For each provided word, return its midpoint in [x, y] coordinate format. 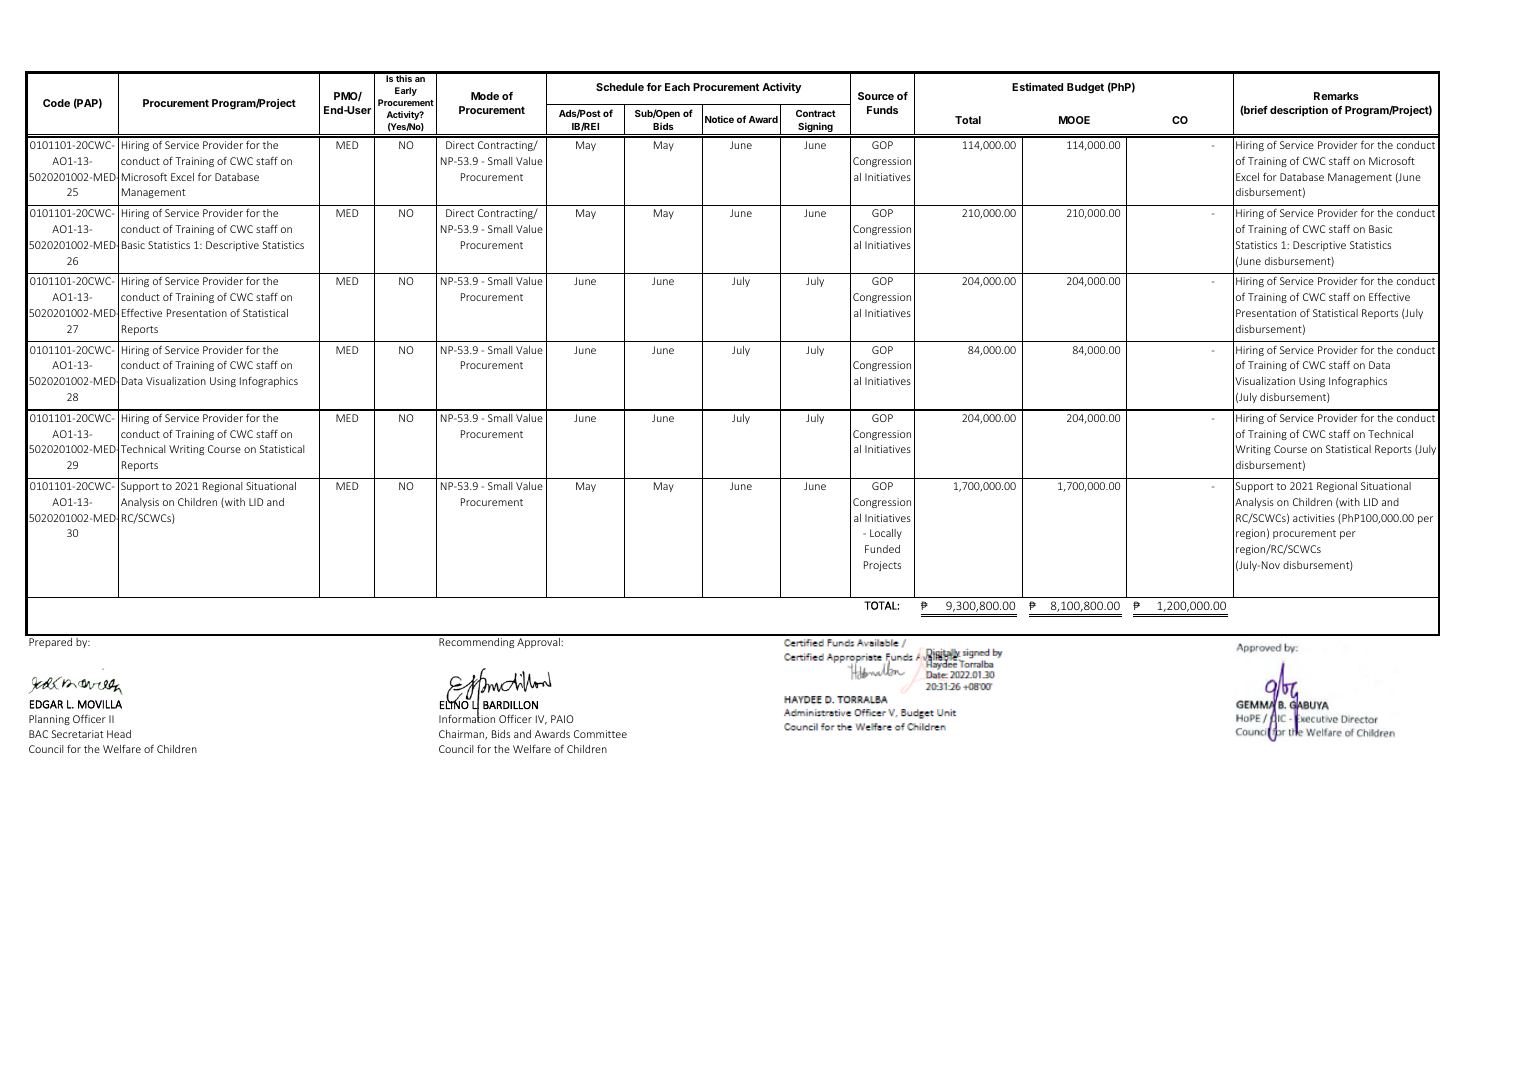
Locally [886, 534]
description [1299, 111]
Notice [719, 119]
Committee [600, 734]
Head [119, 734]
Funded [882, 549]
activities [1314, 518]
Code [56, 103]
